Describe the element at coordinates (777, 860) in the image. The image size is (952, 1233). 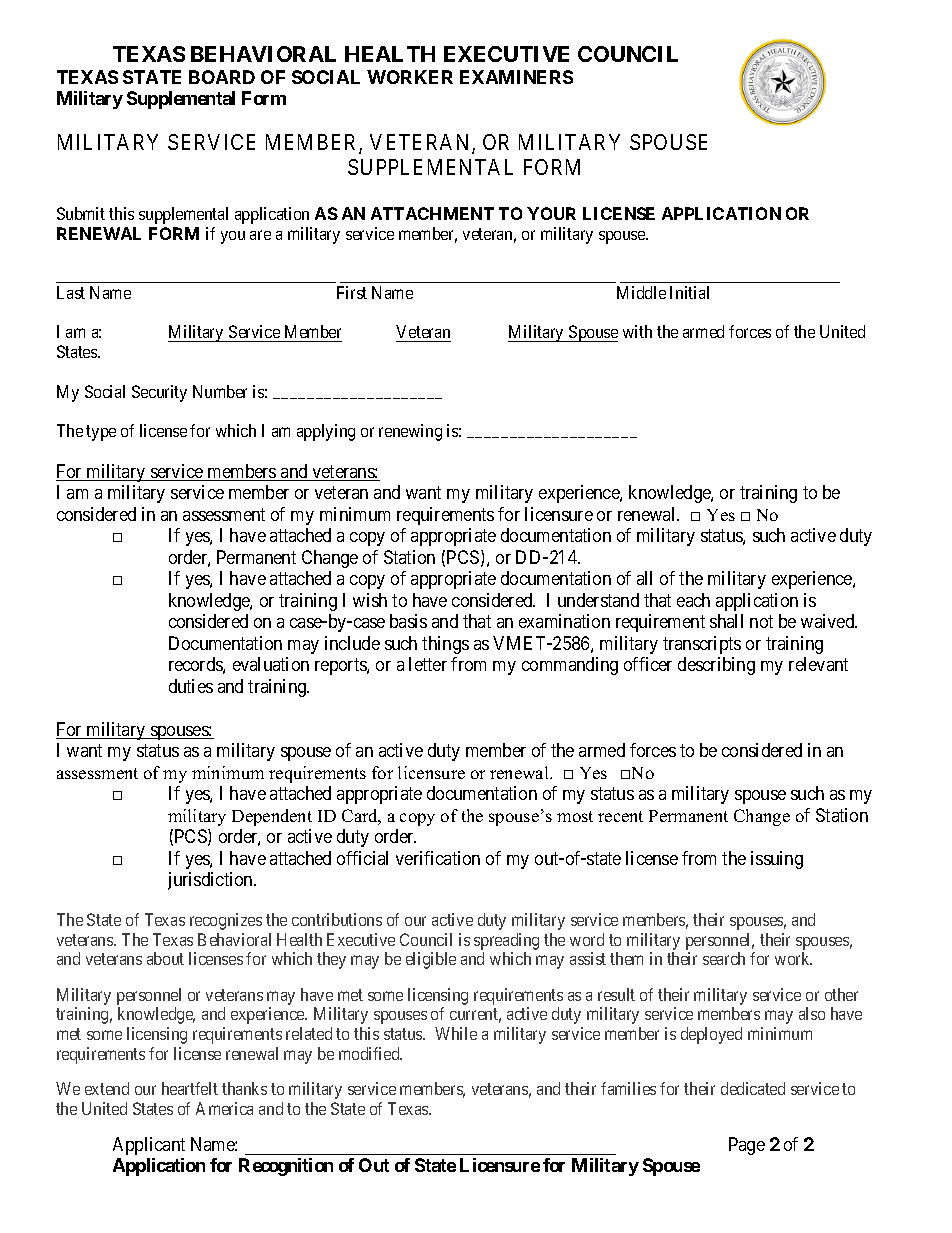
I see `issuing` at that location.
